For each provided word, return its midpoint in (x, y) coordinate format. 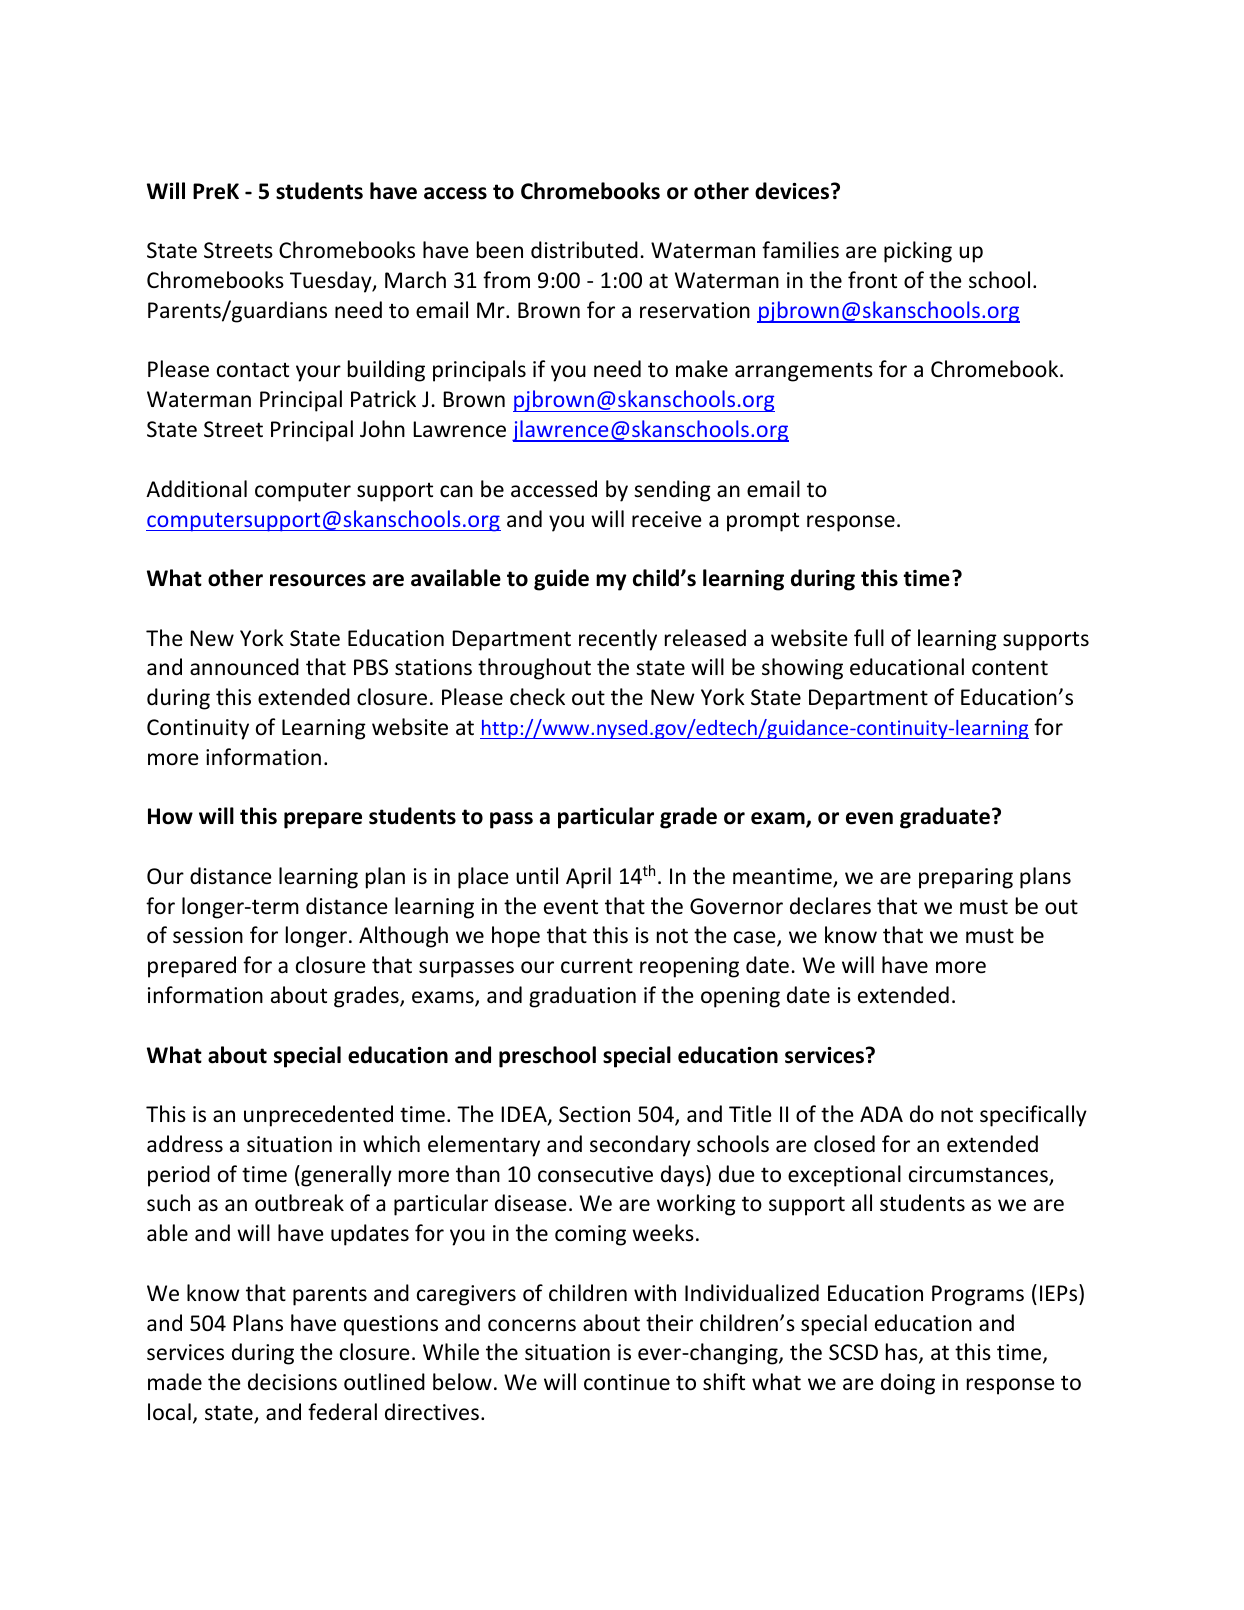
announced (244, 667)
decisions (292, 1382)
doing (908, 1384)
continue (627, 1382)
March (415, 280)
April (588, 878)
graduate (945, 818)
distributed (584, 250)
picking (918, 252)
